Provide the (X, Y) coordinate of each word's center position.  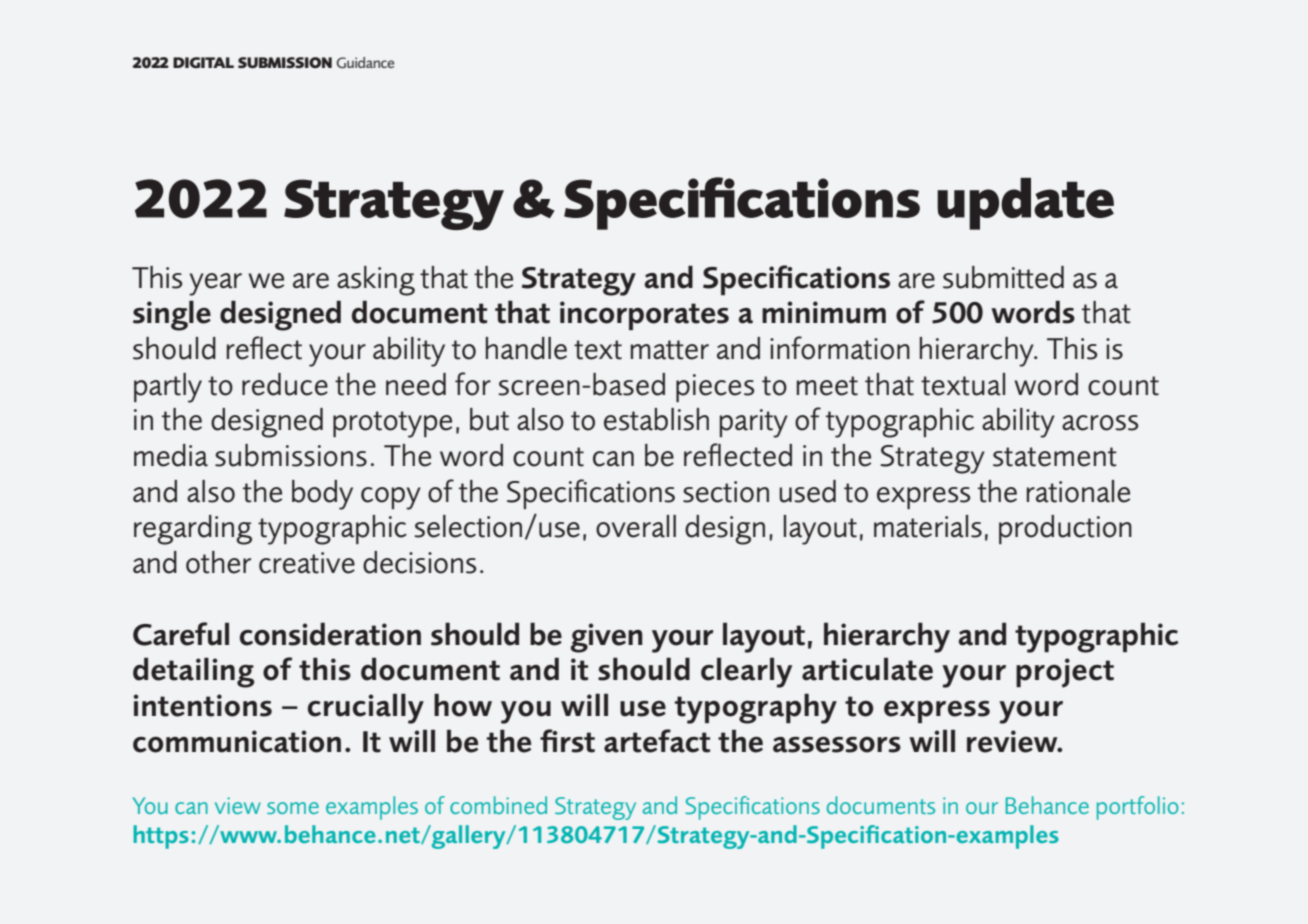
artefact (657, 741)
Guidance (365, 62)
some (293, 808)
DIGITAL (203, 62)
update (1025, 204)
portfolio (1137, 808)
